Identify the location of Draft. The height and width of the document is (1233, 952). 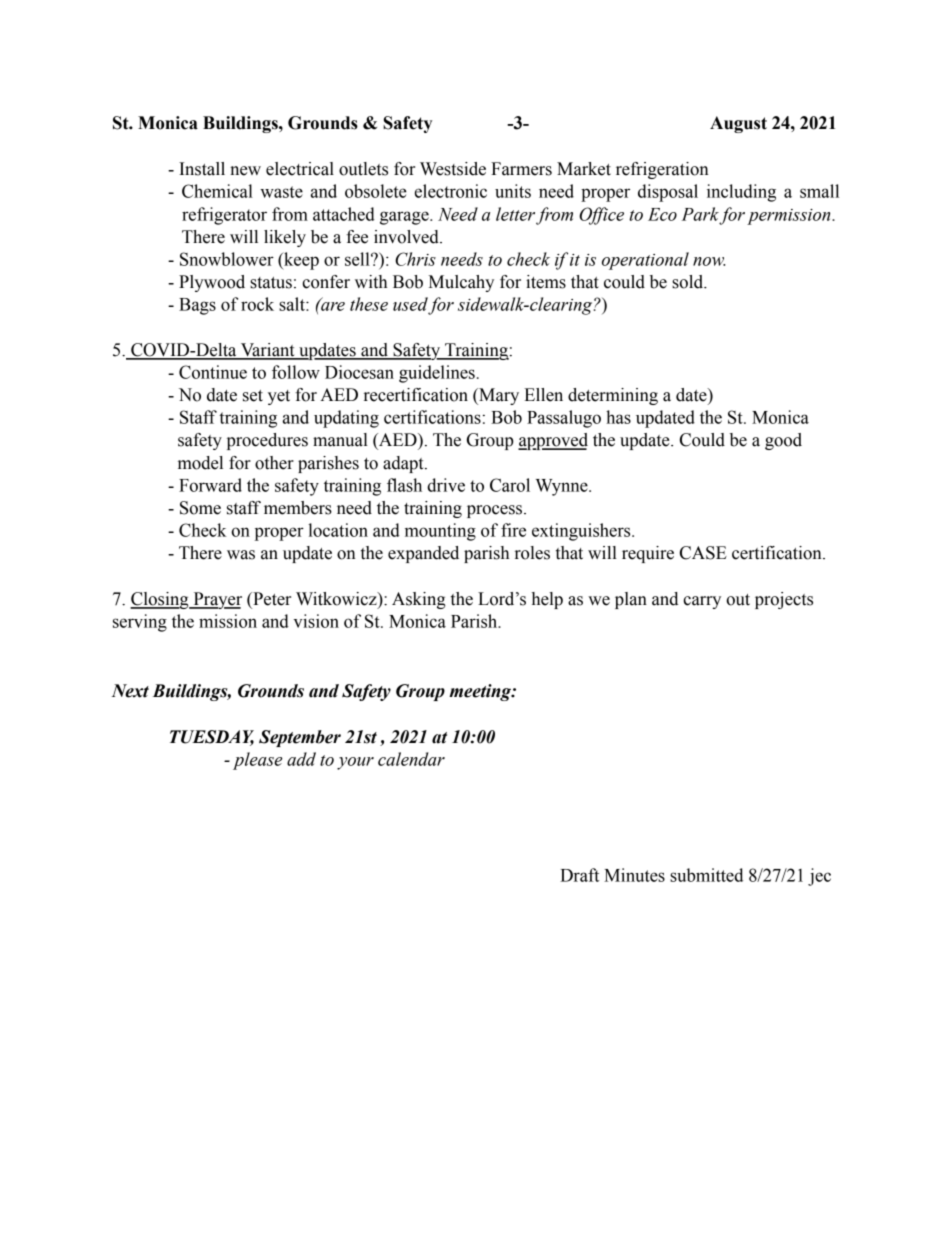
(579, 875).
